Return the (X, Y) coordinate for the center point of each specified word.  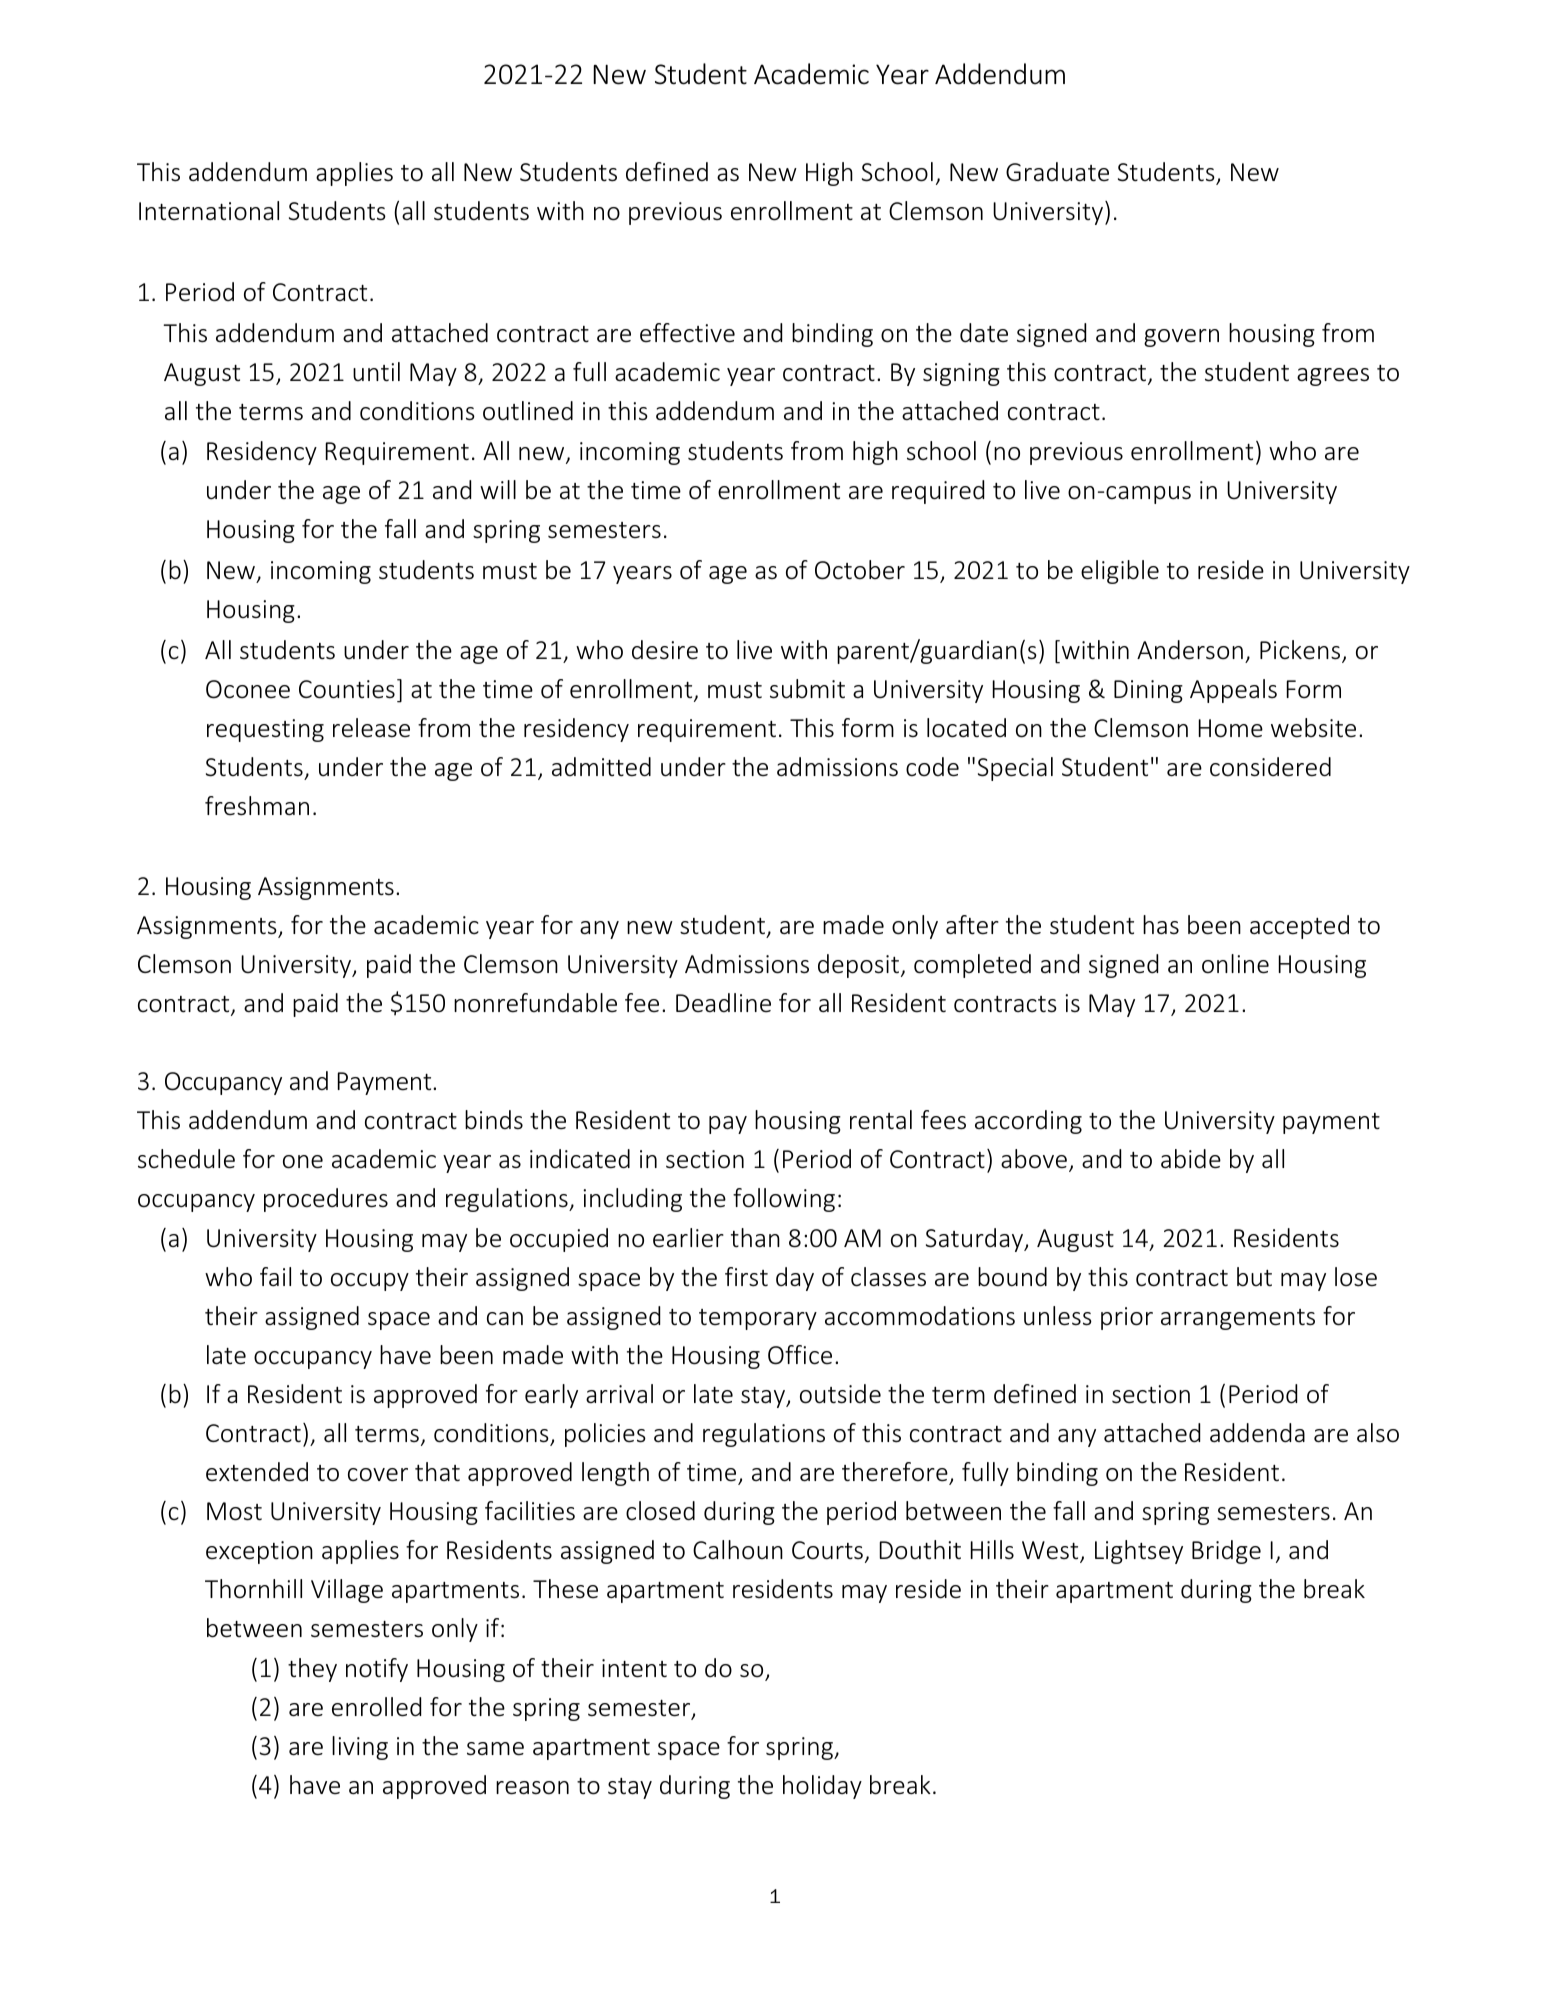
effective (687, 333)
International (209, 211)
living (360, 1748)
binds (494, 1120)
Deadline (723, 1003)
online (1235, 964)
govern (1181, 338)
